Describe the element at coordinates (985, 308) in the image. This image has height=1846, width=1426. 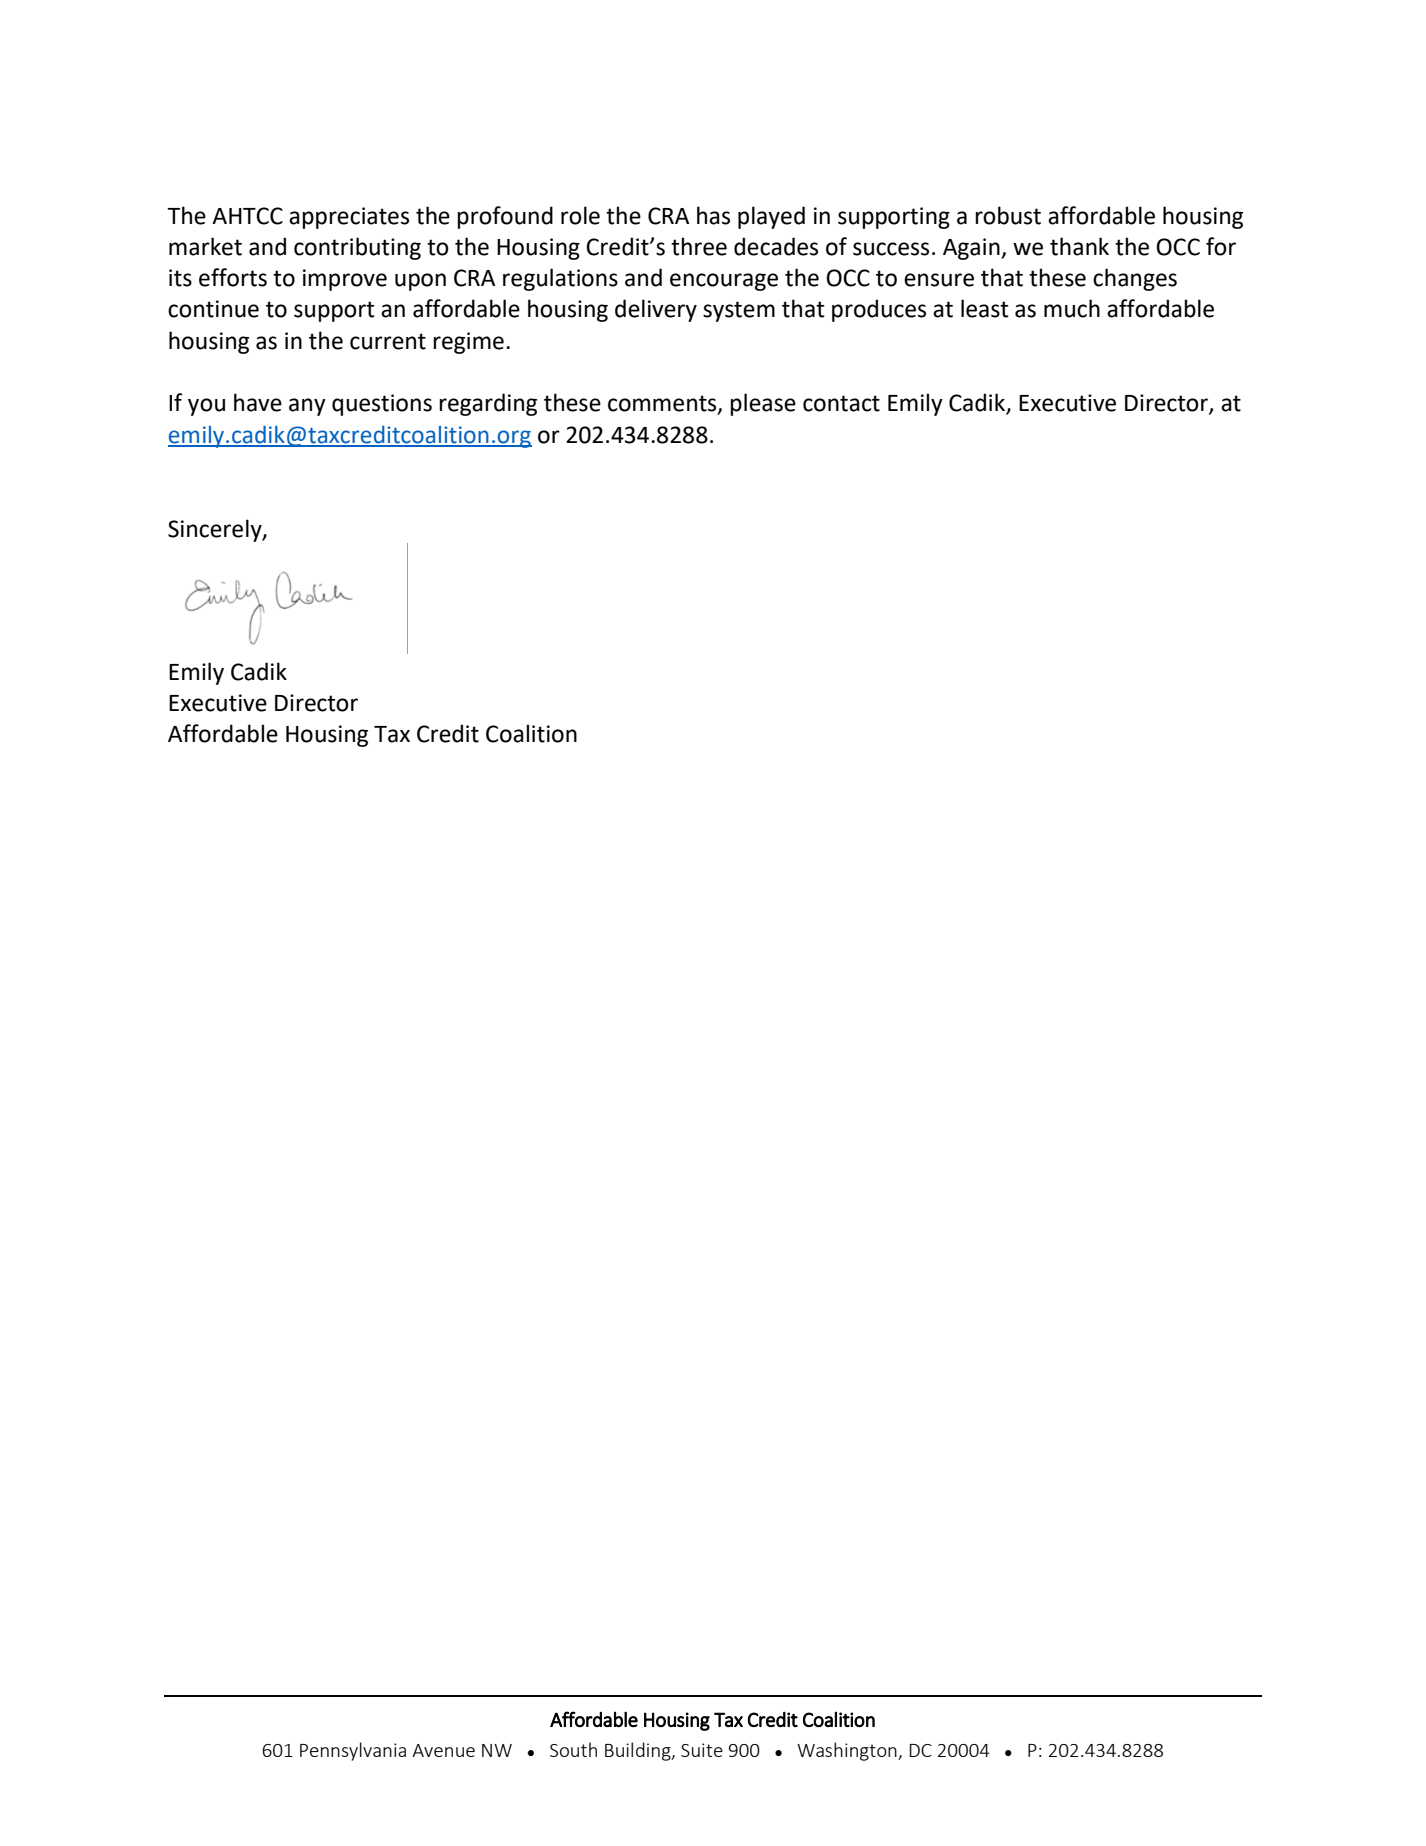
I see `least` at that location.
